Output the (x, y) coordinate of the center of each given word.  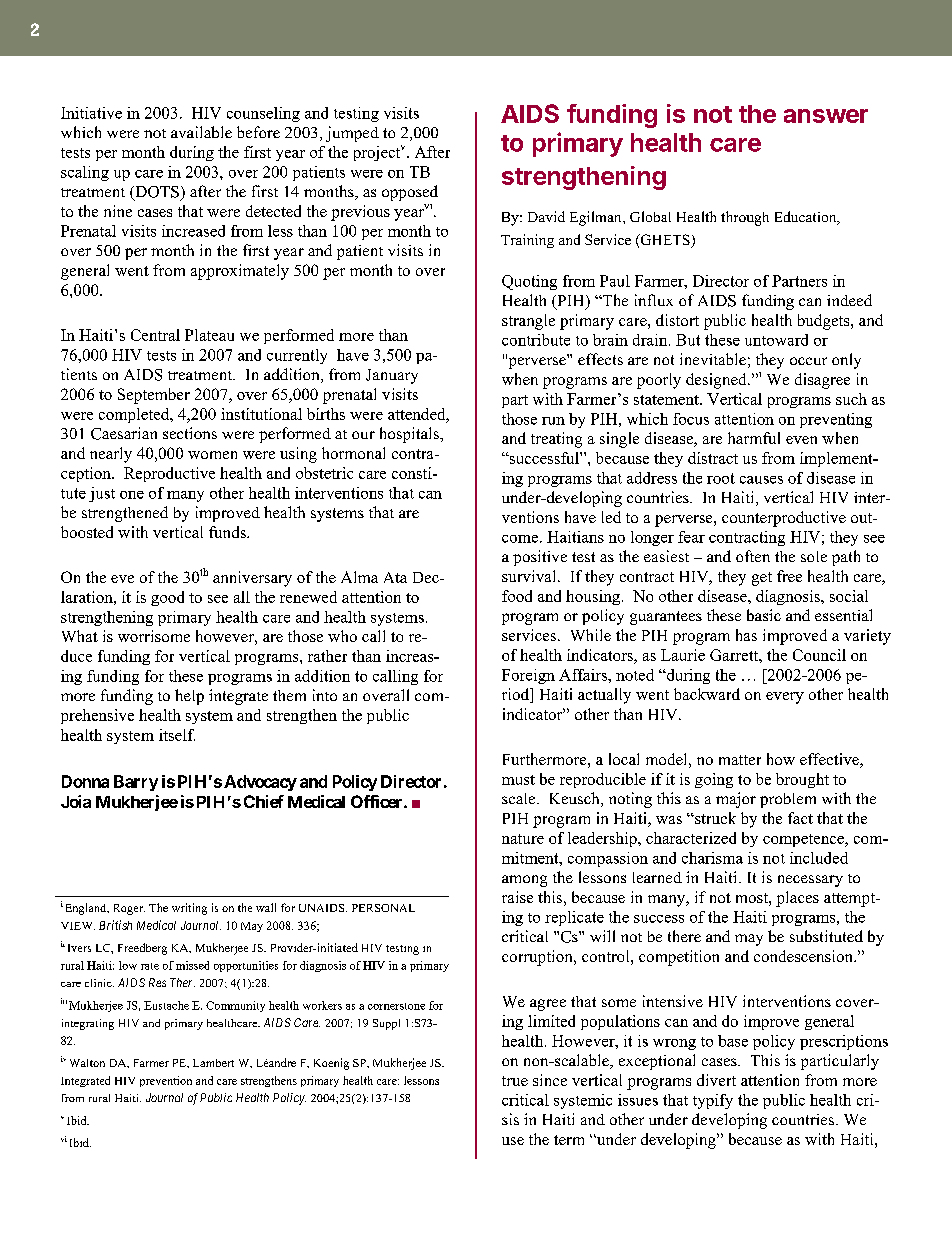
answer (826, 116)
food (517, 596)
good (167, 598)
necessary (810, 881)
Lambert (213, 1063)
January (392, 376)
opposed (410, 193)
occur (808, 361)
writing (189, 909)
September (154, 396)
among (524, 881)
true (515, 1081)
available (201, 132)
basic (764, 615)
